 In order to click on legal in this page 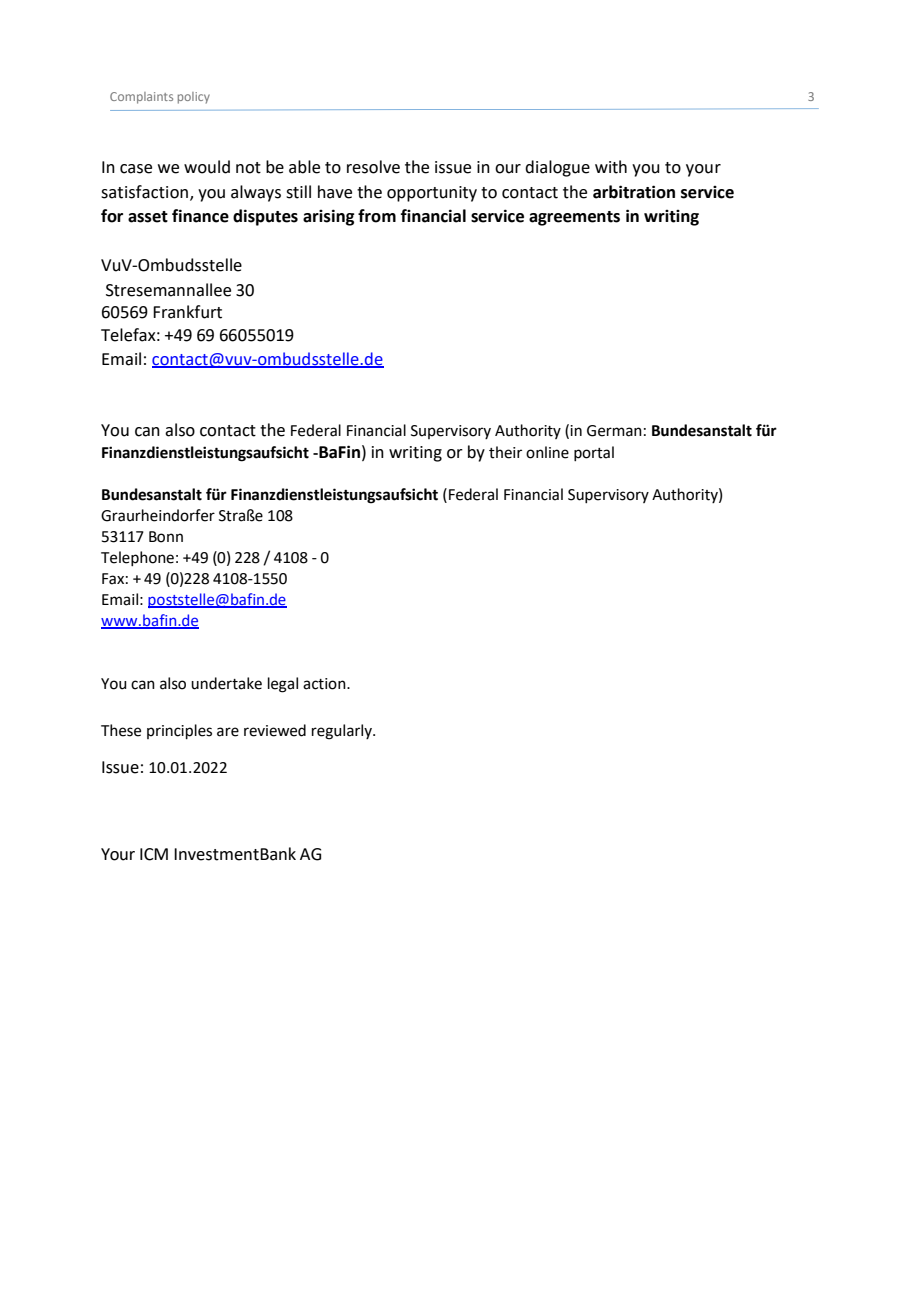, I will do `click(283, 685)`.
